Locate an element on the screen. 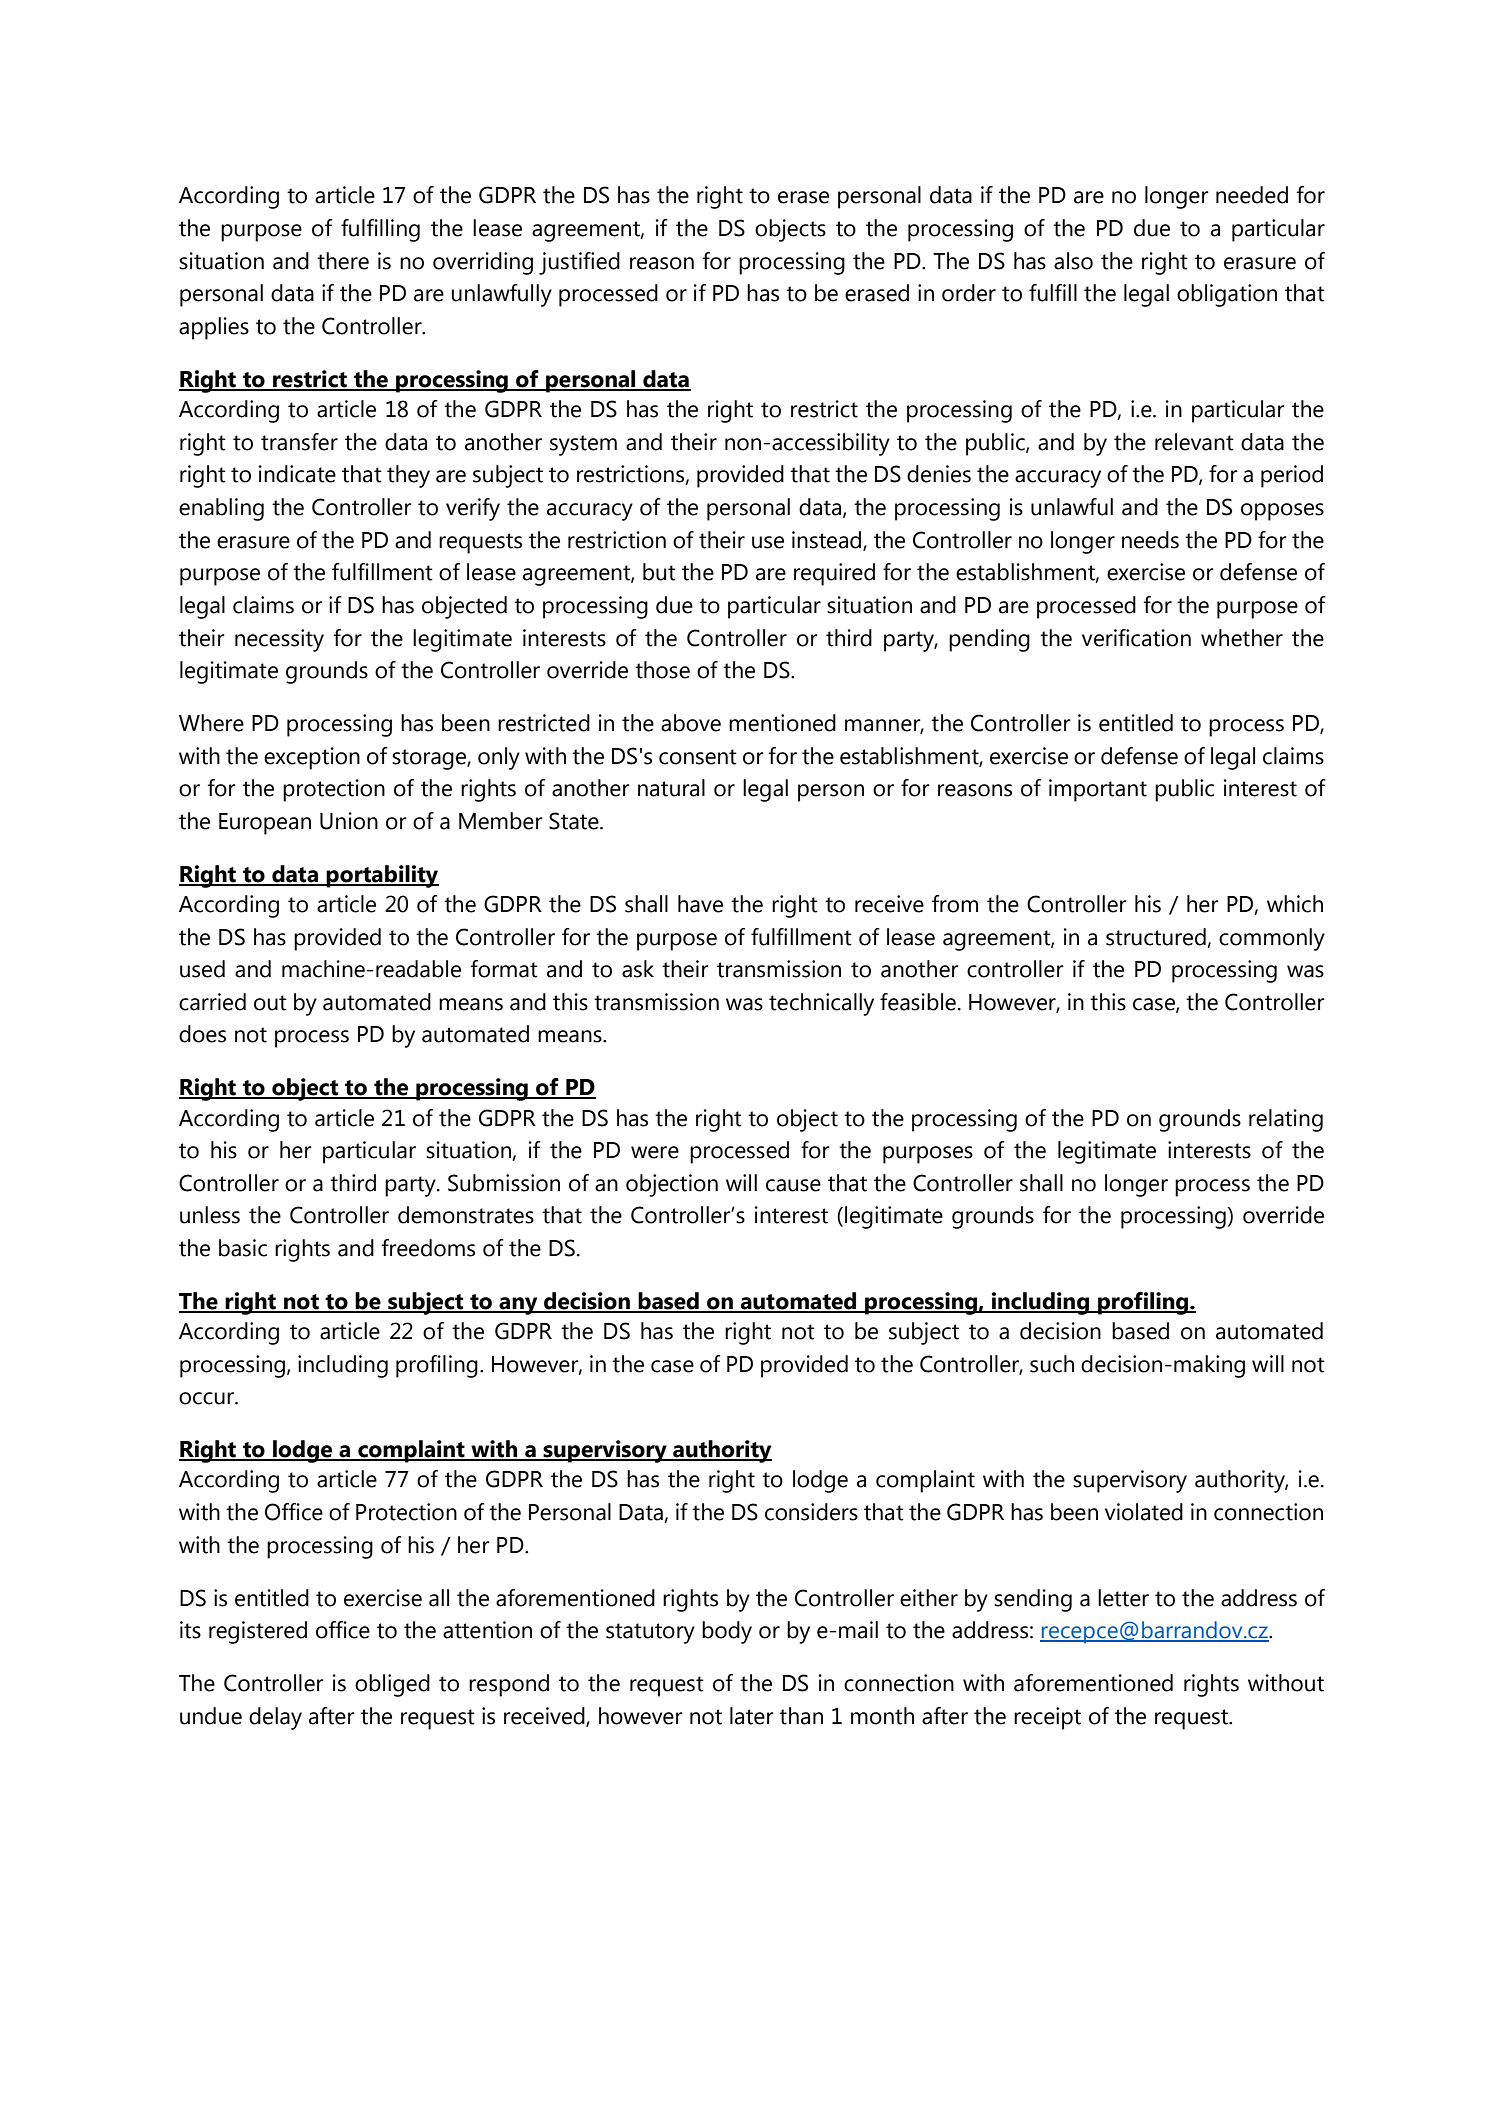 The image size is (1503, 2127). there is located at coordinates (343, 261).
